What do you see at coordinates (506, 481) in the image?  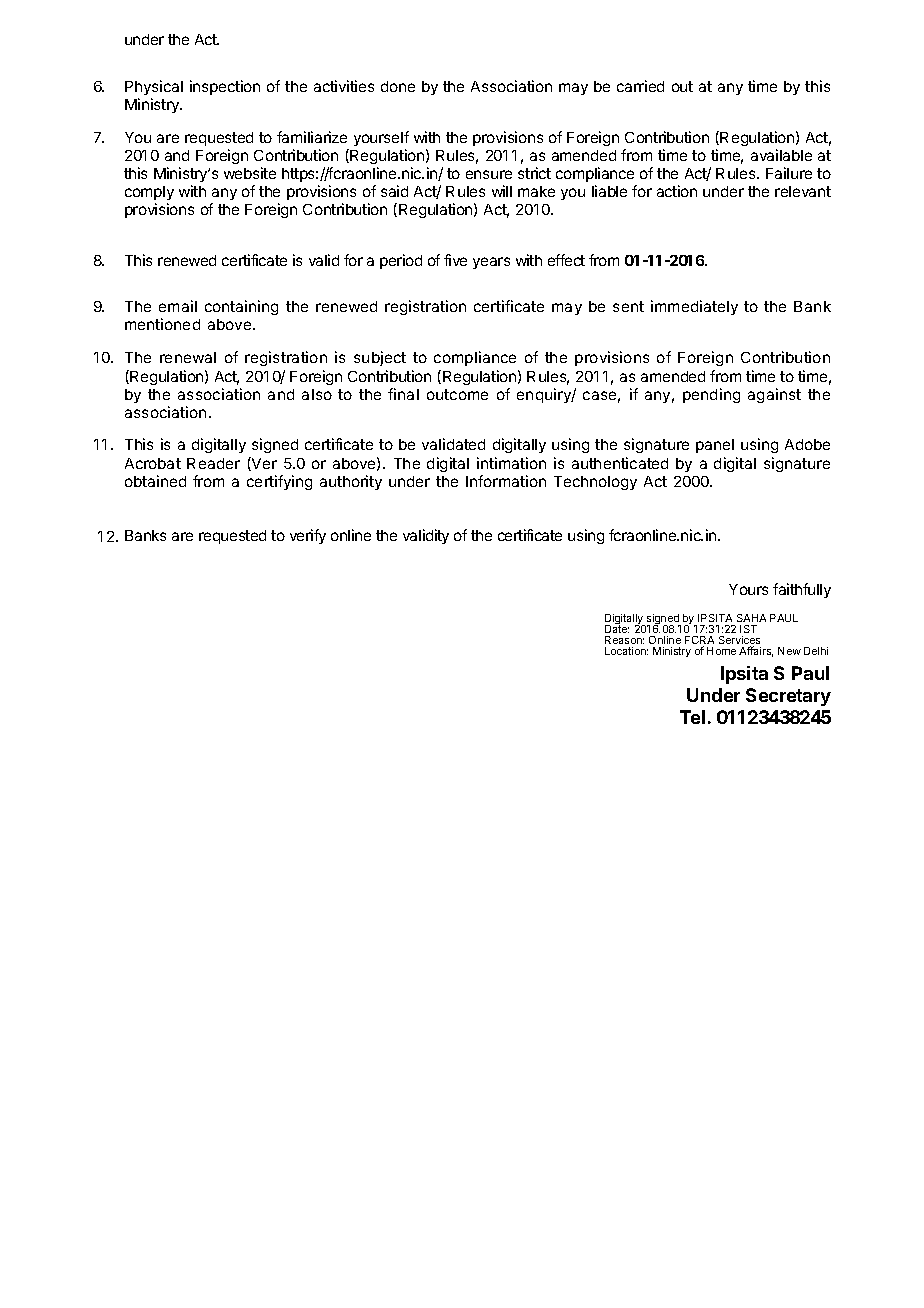 I see `Information` at bounding box center [506, 481].
